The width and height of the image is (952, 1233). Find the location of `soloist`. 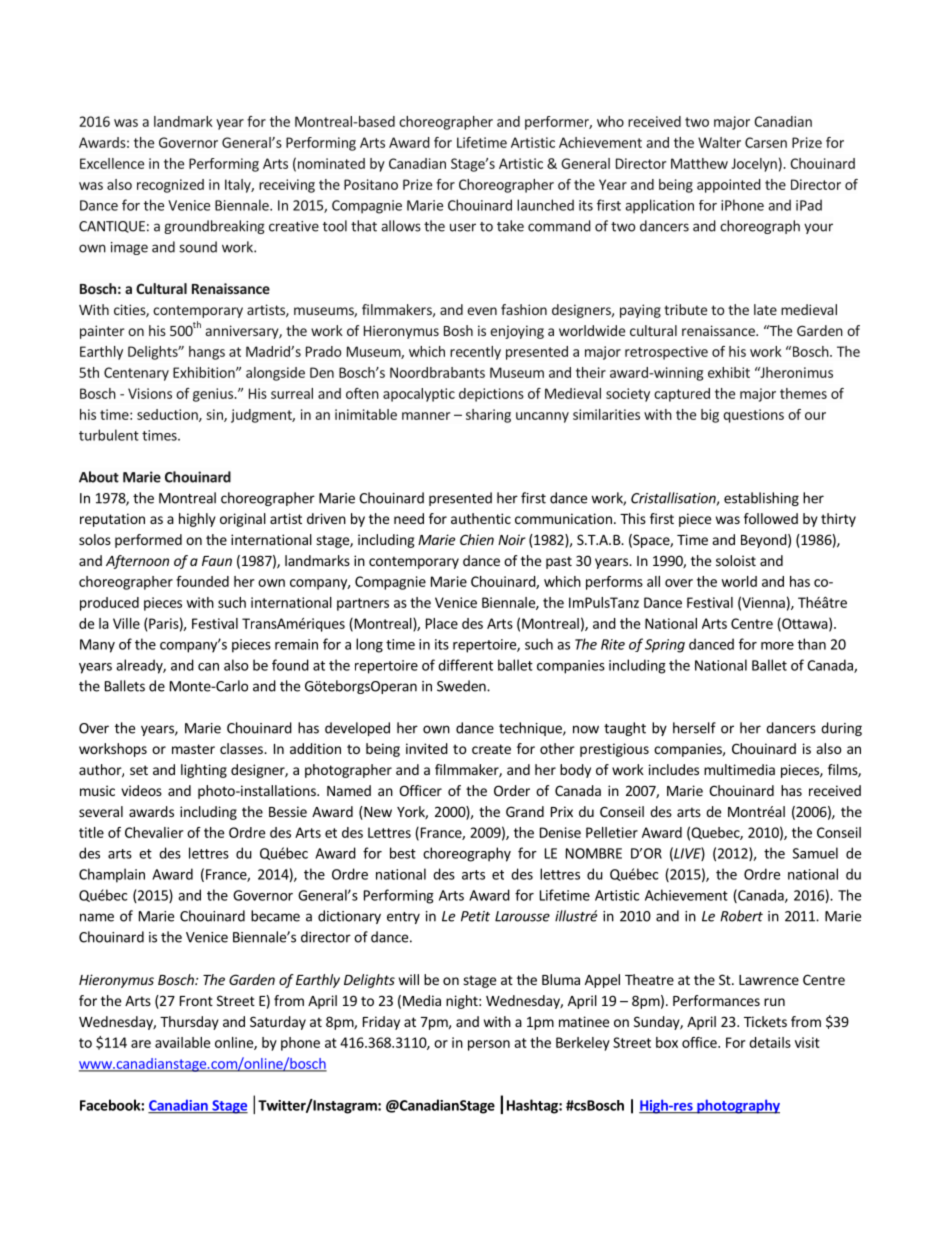

soloist is located at coordinates (736, 560).
